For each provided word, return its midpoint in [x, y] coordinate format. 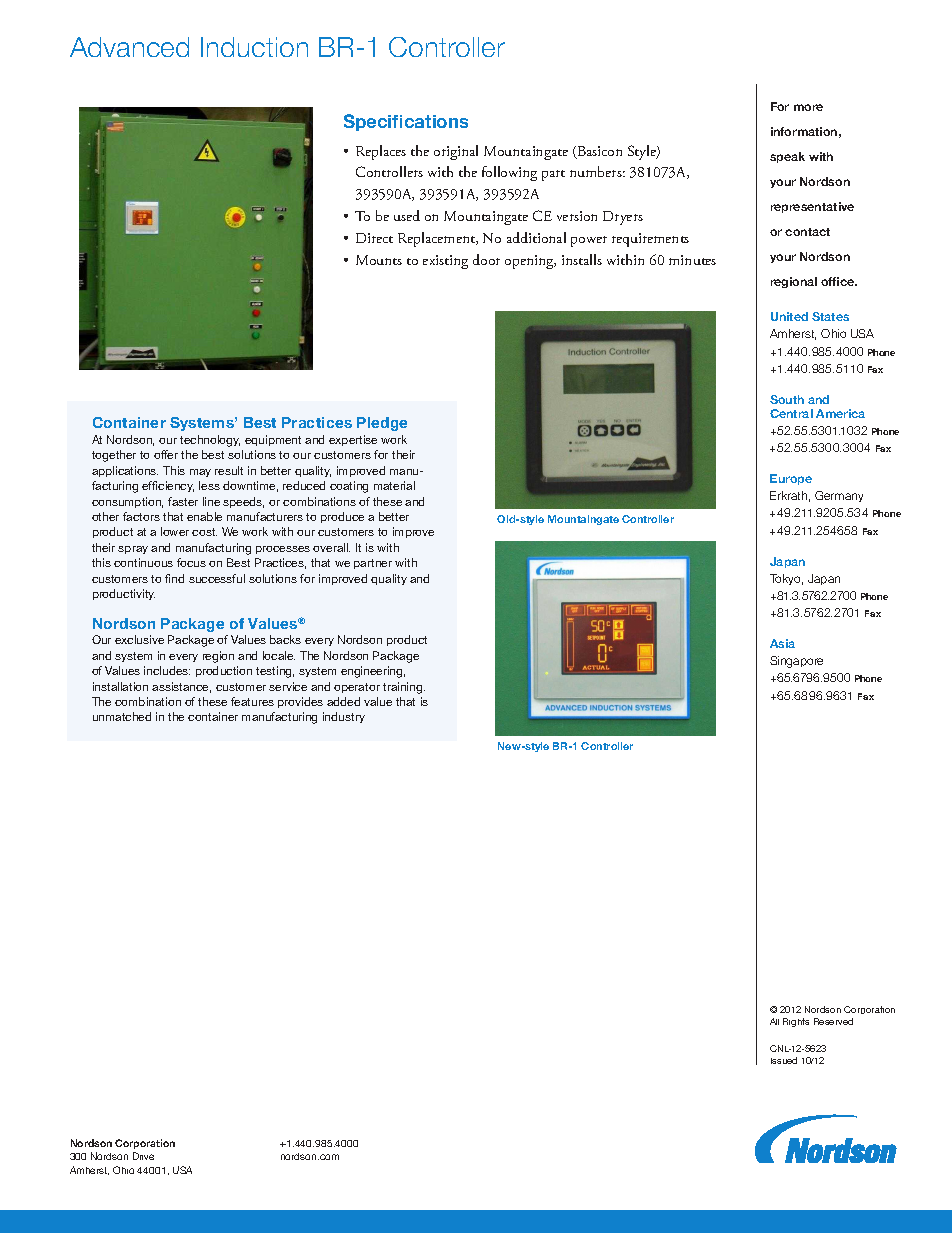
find [174, 578]
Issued [784, 1060]
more [808, 107]
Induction [254, 47]
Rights [796, 1022]
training [404, 688]
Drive [143, 1156]
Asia [782, 643]
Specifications [406, 122]
